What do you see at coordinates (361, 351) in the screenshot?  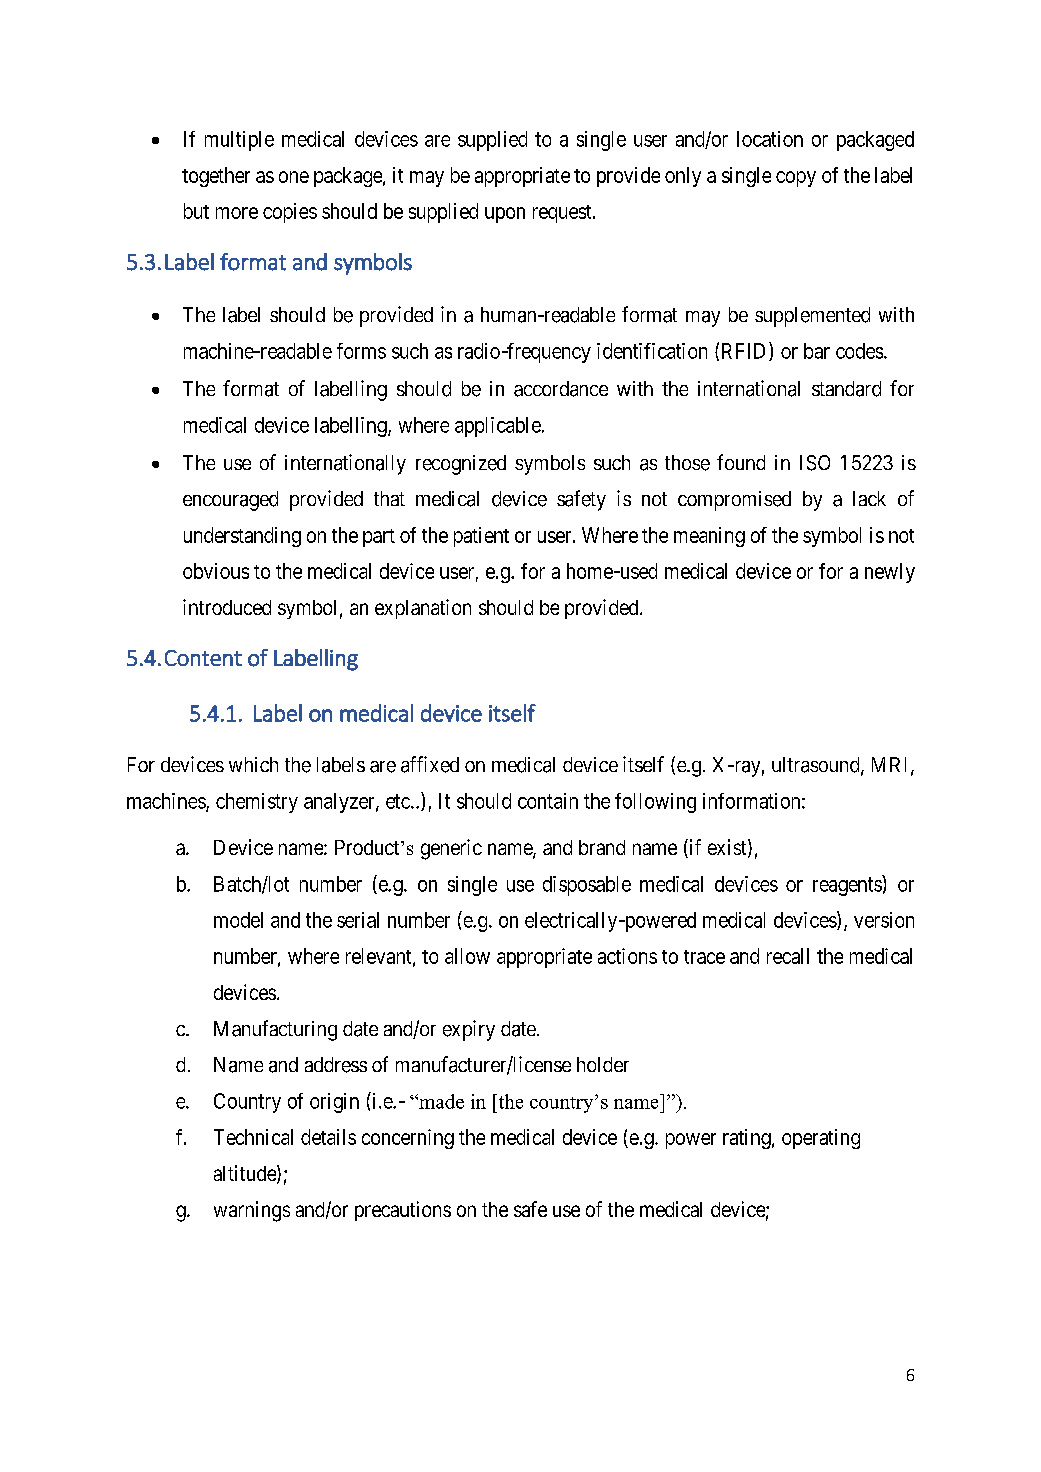 I see `forms` at bounding box center [361, 351].
